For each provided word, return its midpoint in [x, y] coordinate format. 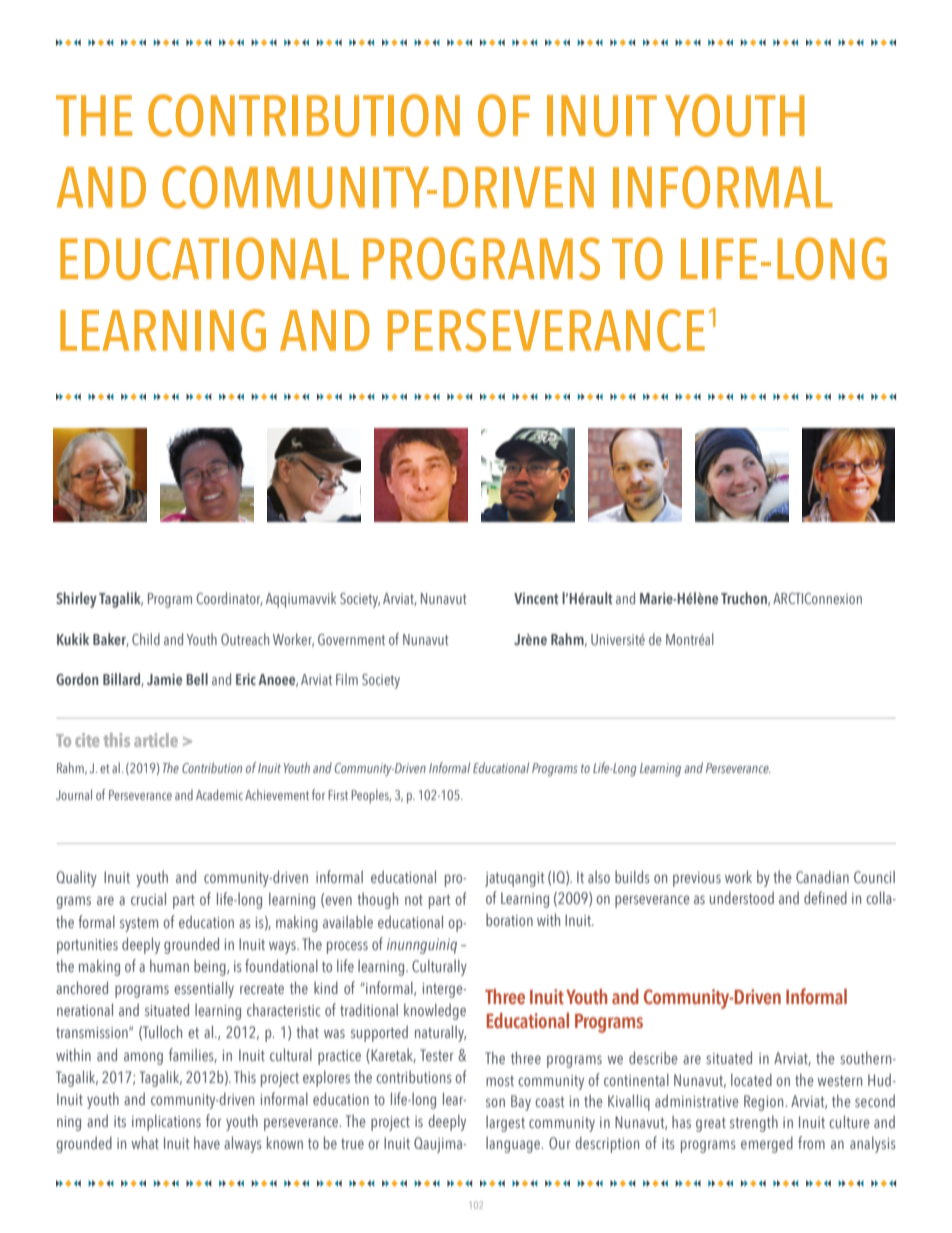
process [347, 947]
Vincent [536, 598]
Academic [219, 794]
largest [505, 1124]
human [169, 965]
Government [351, 639]
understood [742, 897]
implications [166, 1122]
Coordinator [229, 599]
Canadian [822, 876]
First [338, 795]
